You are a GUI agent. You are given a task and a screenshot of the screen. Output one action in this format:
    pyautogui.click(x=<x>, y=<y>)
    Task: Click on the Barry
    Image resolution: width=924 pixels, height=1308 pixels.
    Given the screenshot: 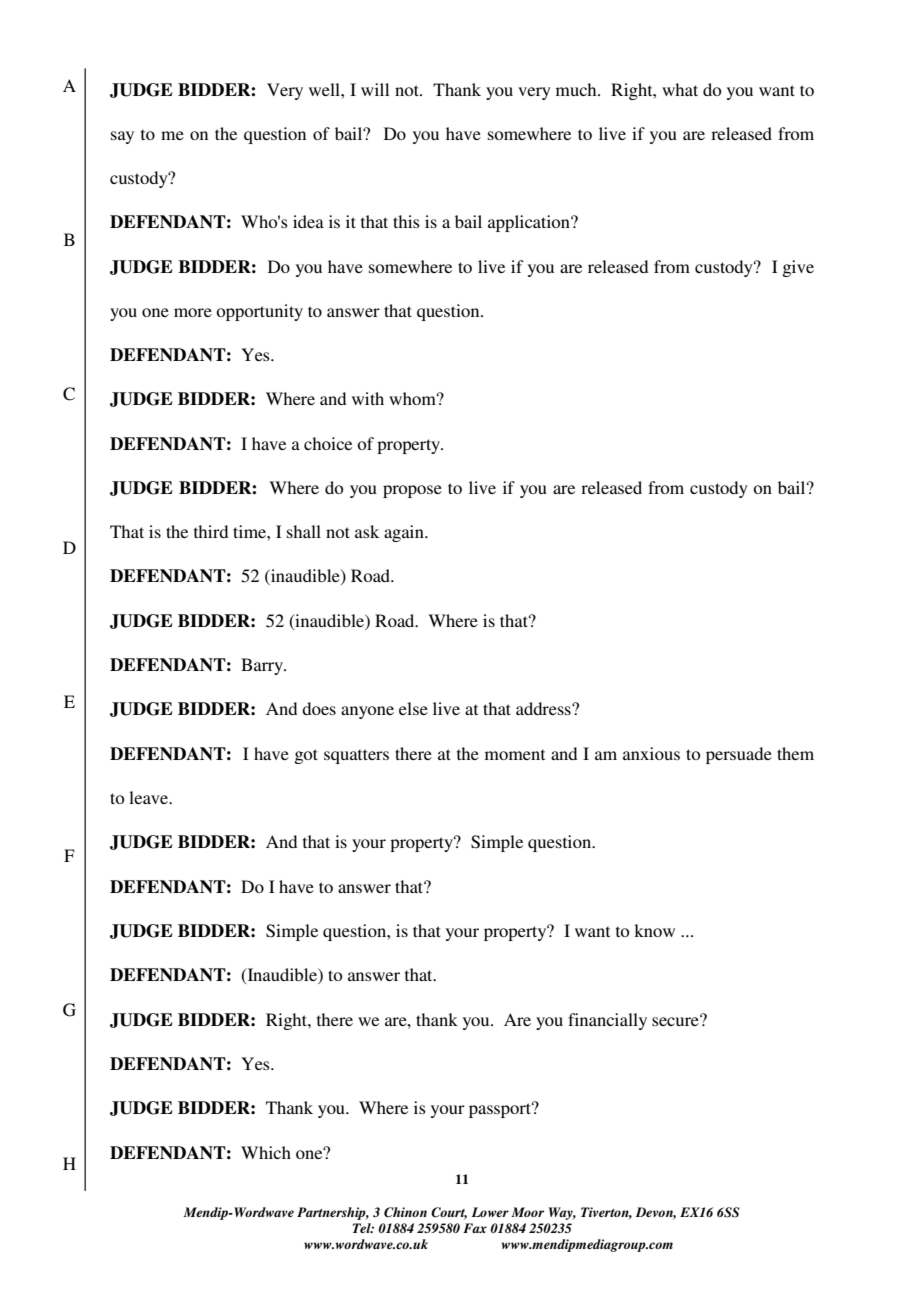 What is the action you would take?
    pyautogui.click(x=263, y=666)
